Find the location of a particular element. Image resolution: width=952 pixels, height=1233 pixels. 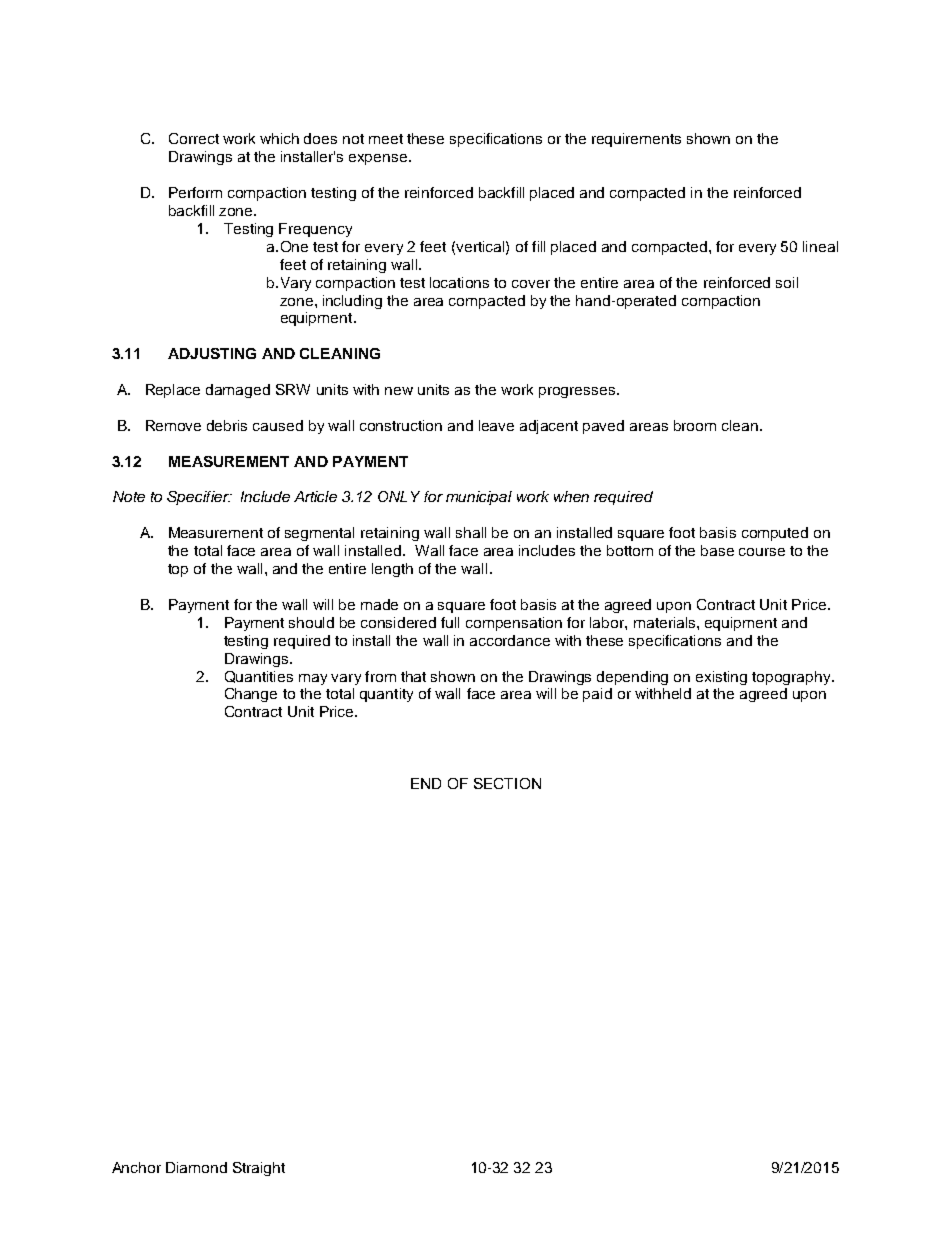

accordance is located at coordinates (510, 640).
